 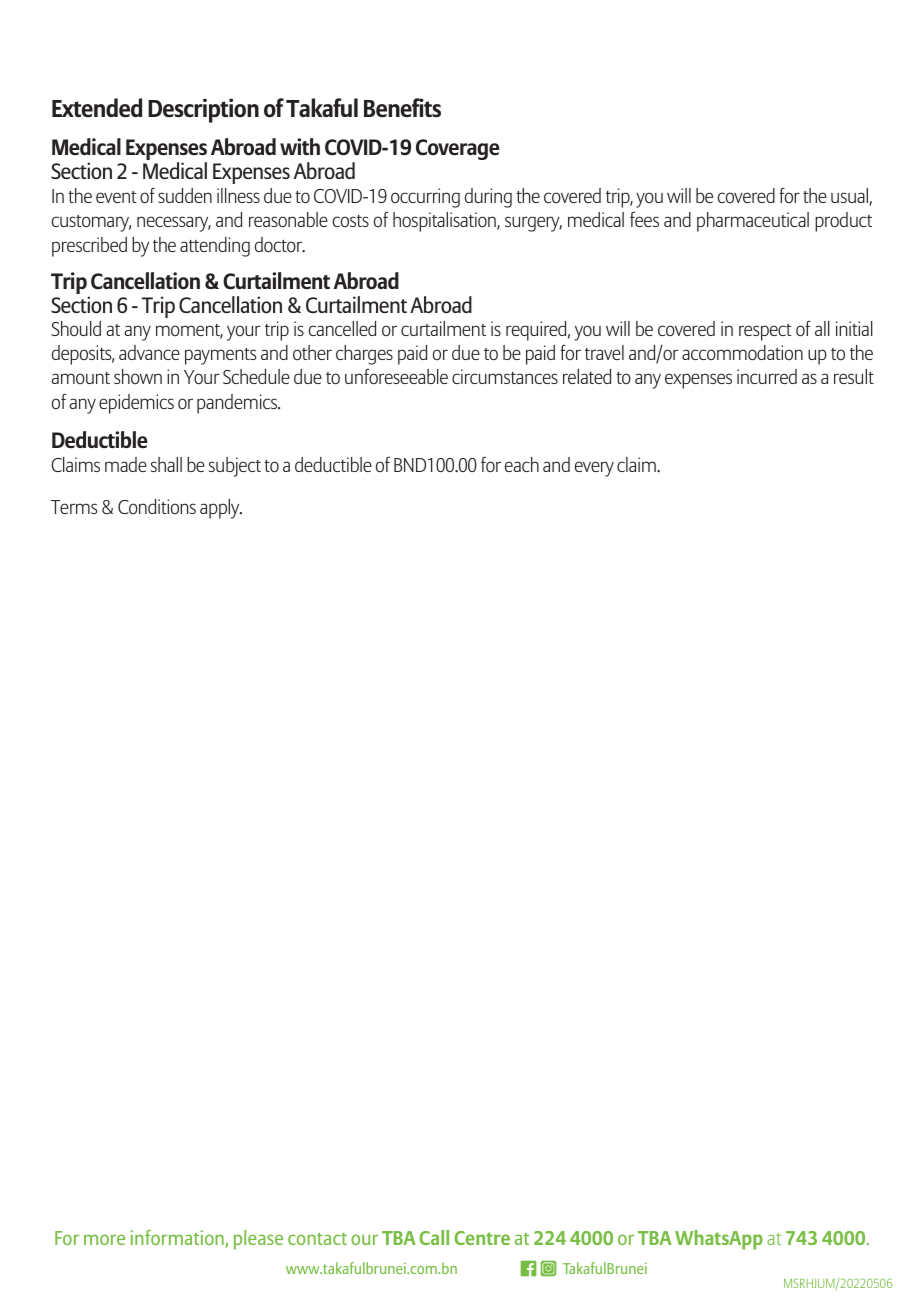 What do you see at coordinates (594, 469) in the screenshot?
I see `every` at bounding box center [594, 469].
